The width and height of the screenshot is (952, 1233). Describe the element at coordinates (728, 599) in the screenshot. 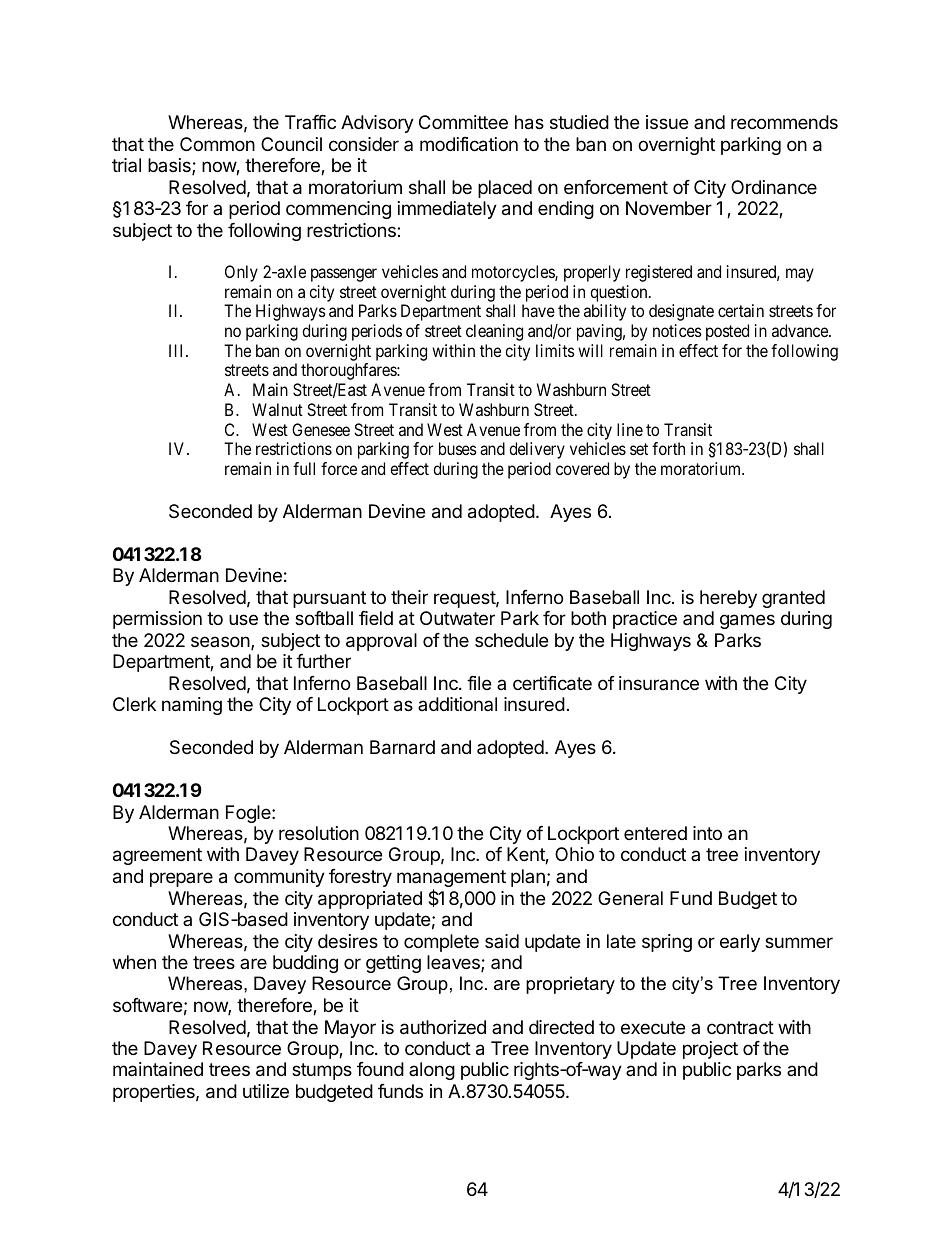

I see `hereby` at that location.
